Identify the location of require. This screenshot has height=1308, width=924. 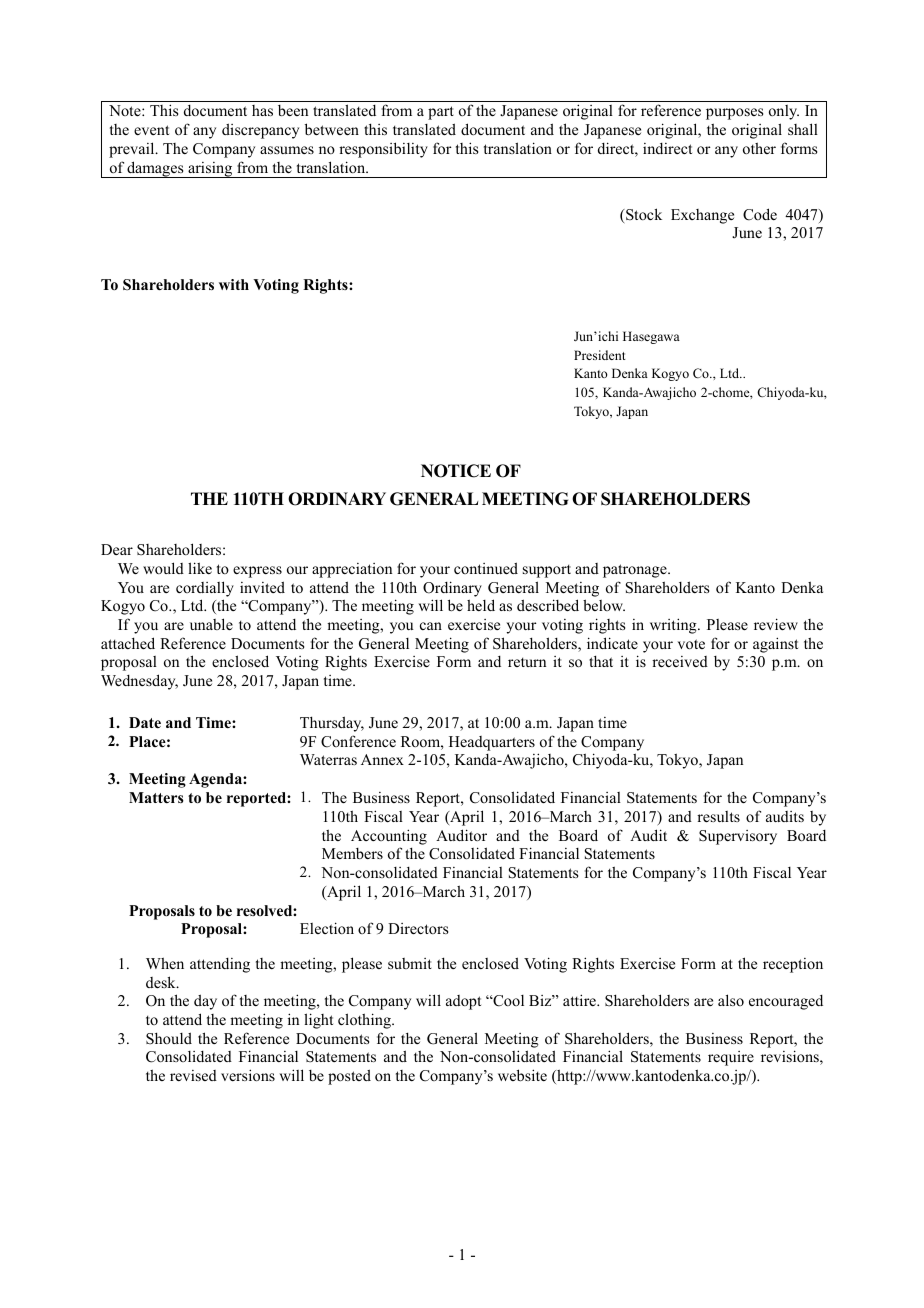
(731, 1058).
